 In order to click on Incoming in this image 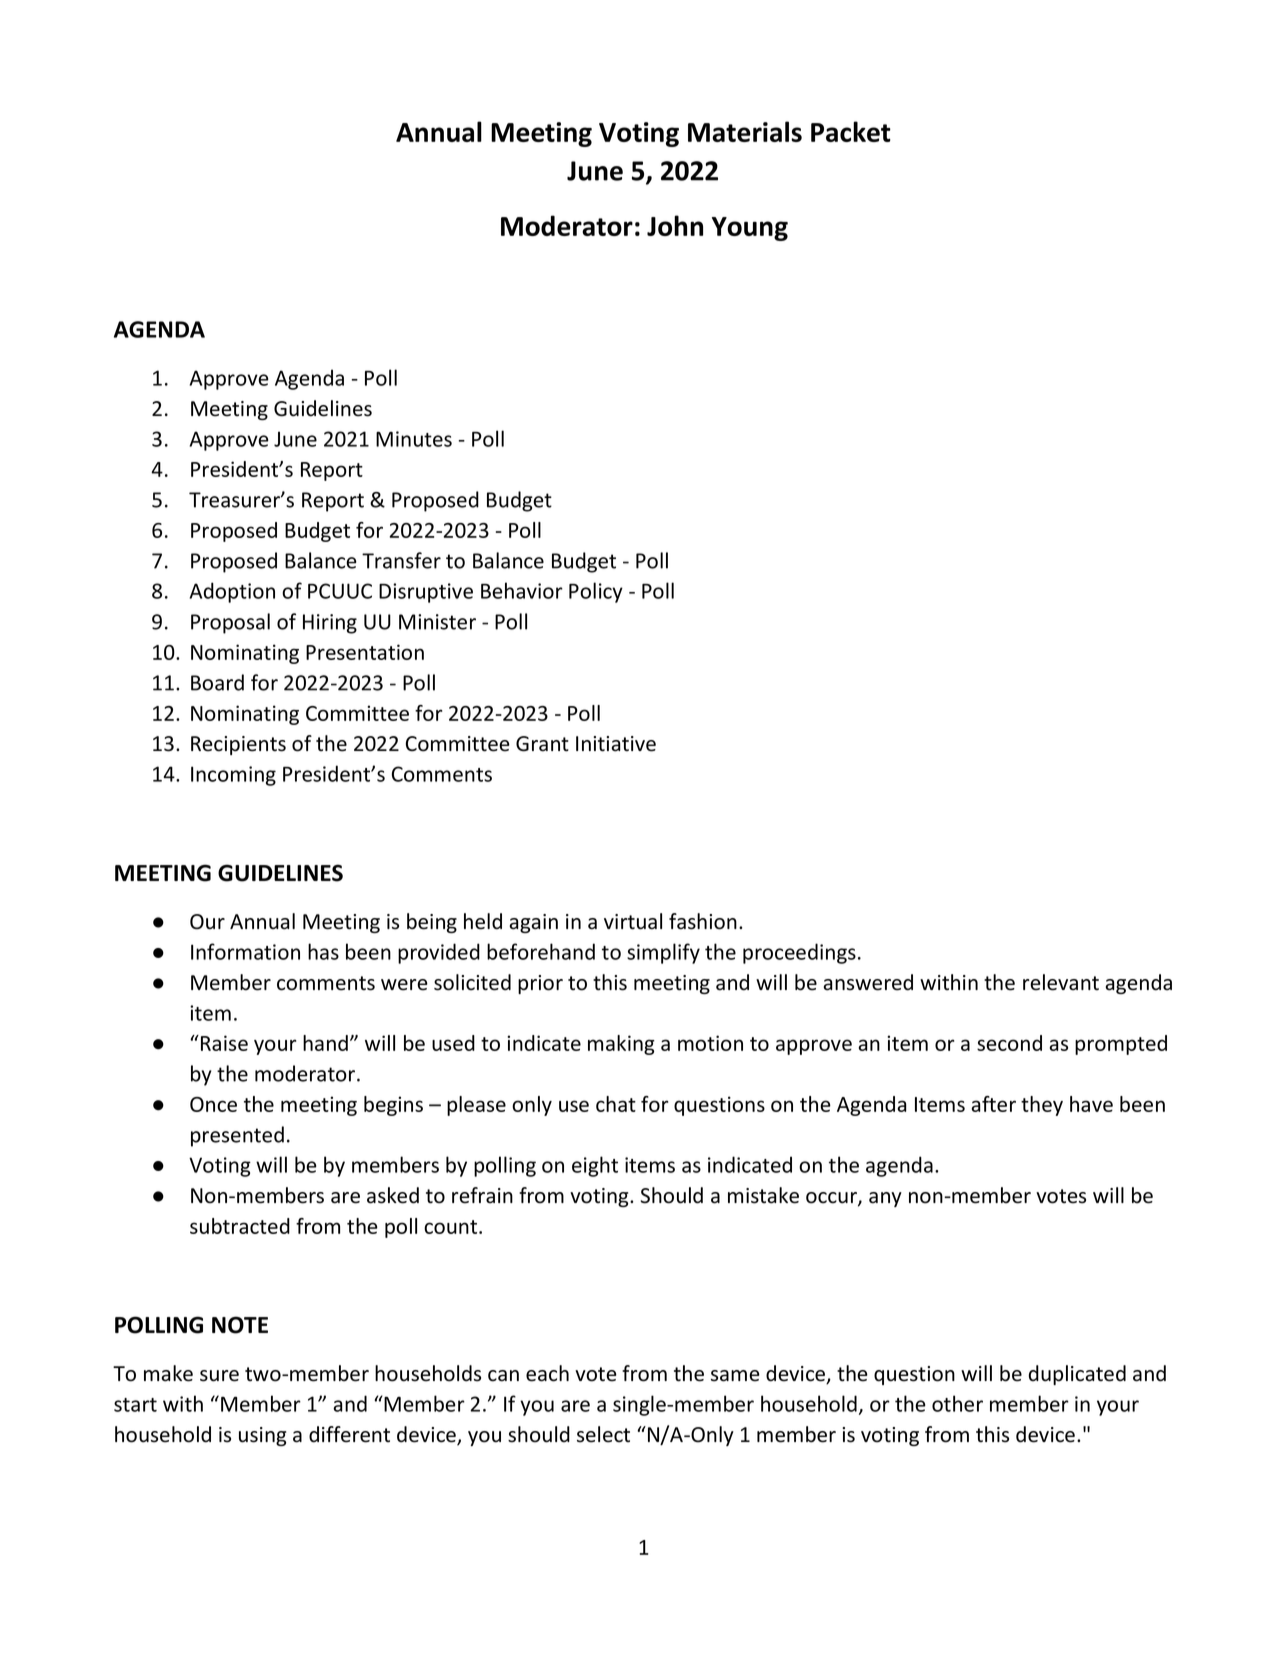, I will do `click(233, 776)`.
